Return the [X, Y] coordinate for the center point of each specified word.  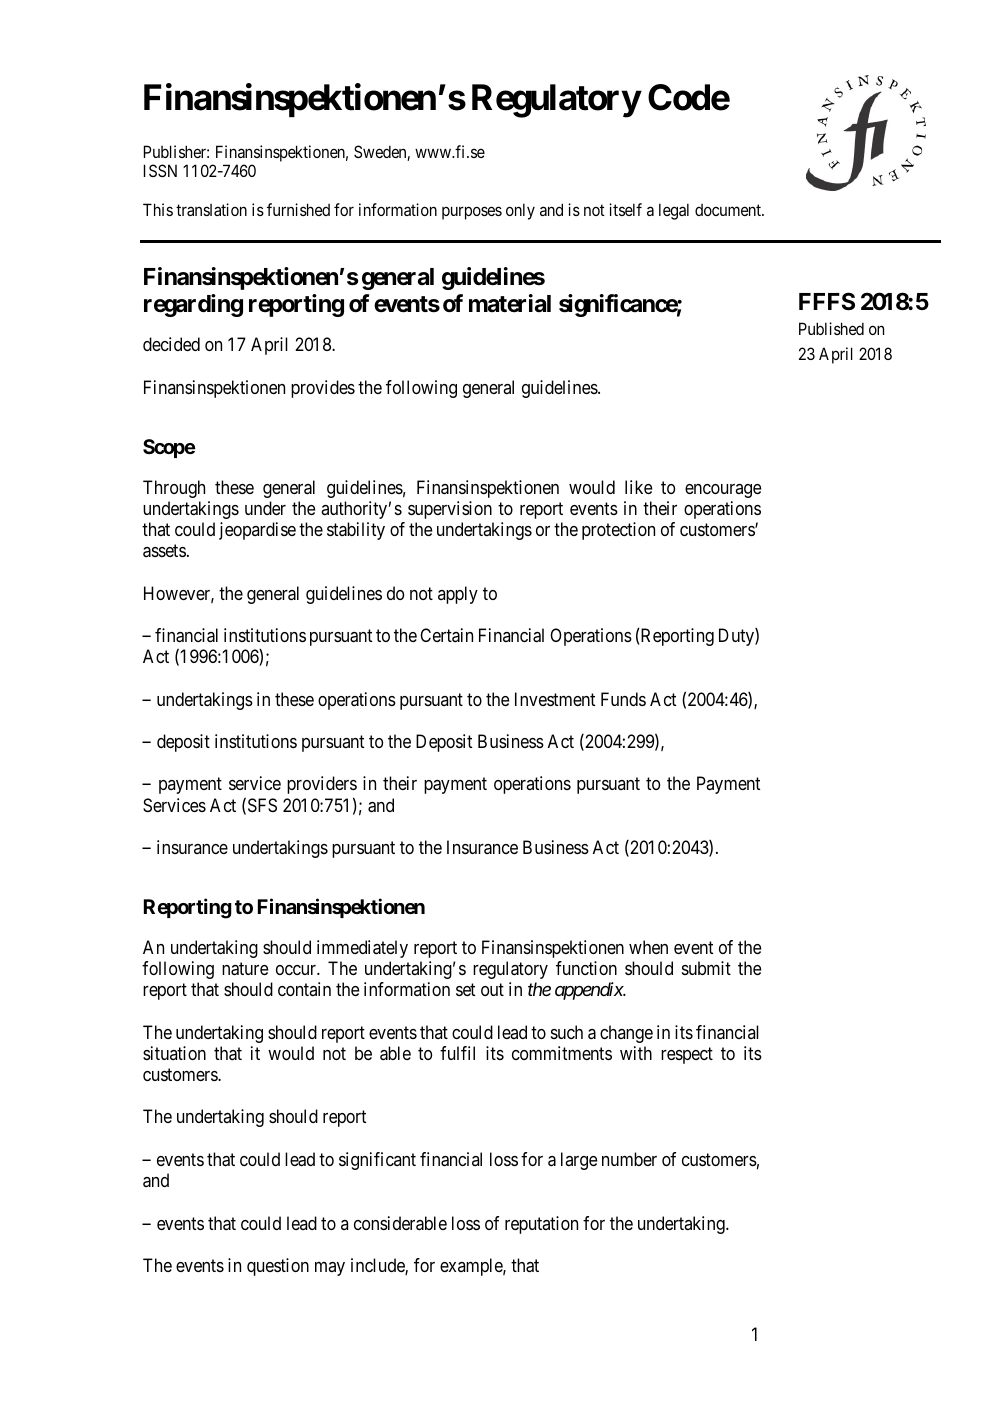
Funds [623, 699]
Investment [555, 699]
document [729, 210]
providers [322, 785]
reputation [541, 1225]
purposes [472, 213]
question [278, 1267]
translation [211, 209]
